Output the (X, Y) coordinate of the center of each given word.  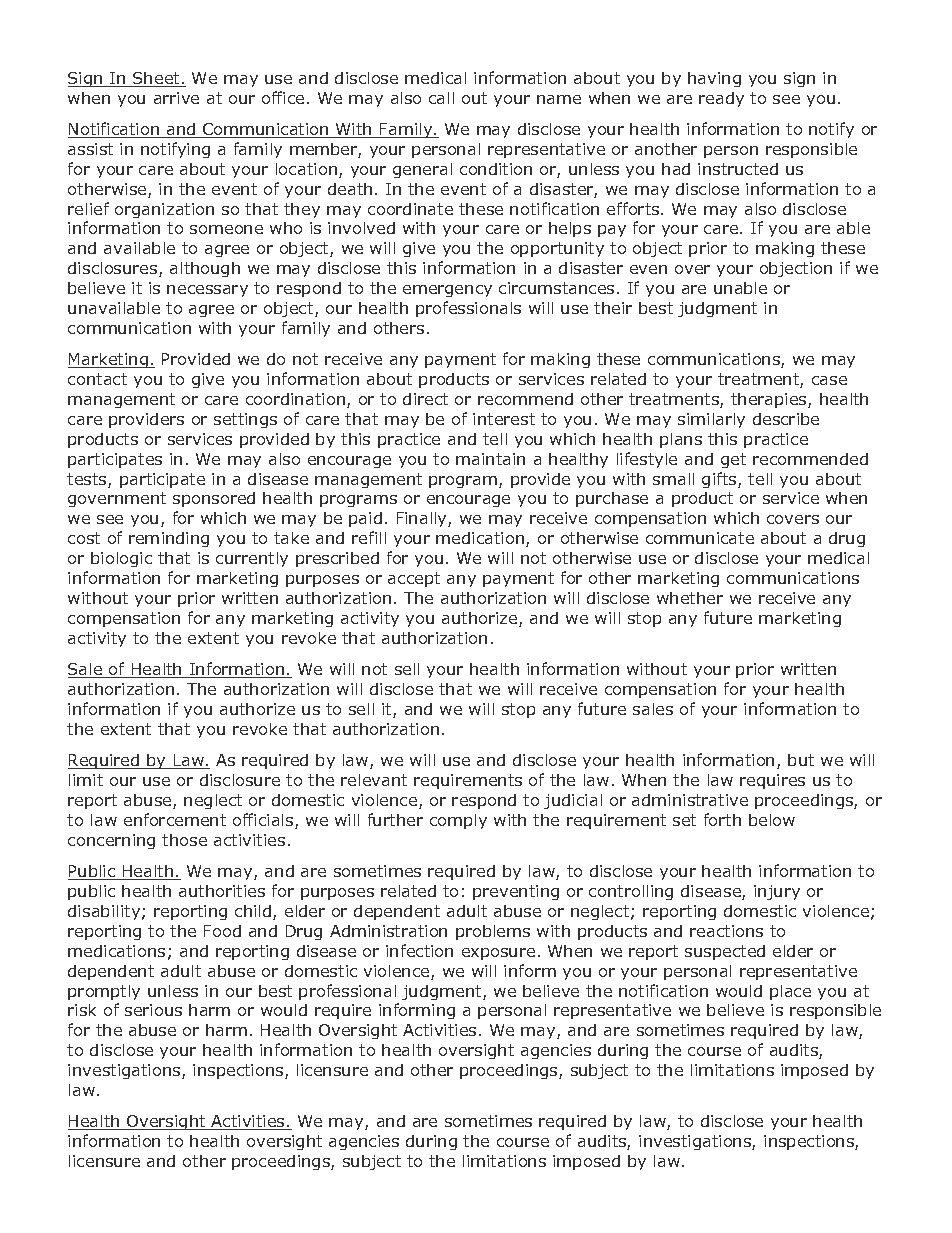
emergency (447, 291)
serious (153, 1010)
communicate (700, 538)
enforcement (175, 819)
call (441, 98)
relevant (374, 780)
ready (721, 99)
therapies (770, 400)
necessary (207, 291)
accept (414, 579)
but (801, 760)
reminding (169, 539)
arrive (176, 98)
